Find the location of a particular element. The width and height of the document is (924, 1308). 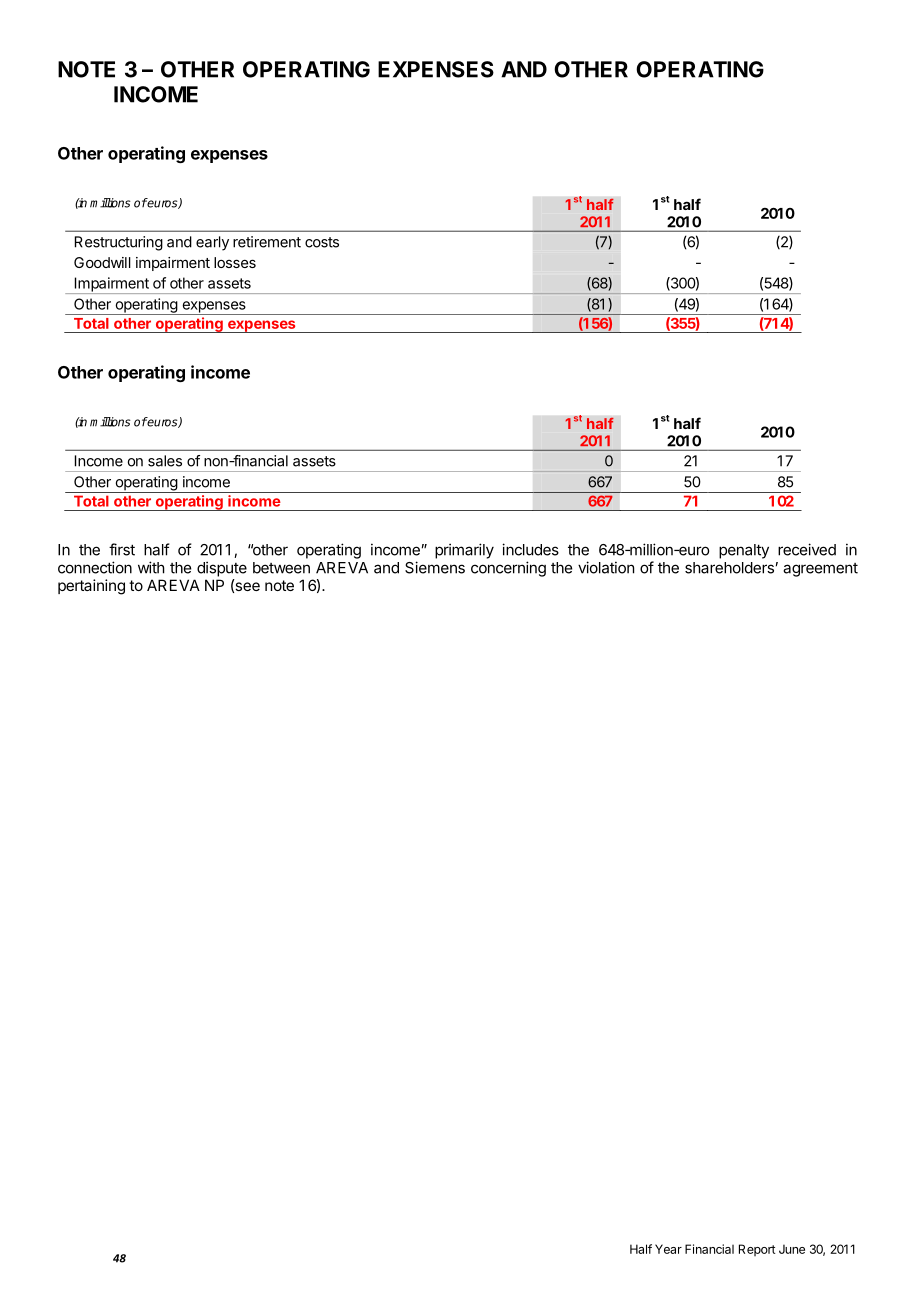

penalty is located at coordinates (744, 551).
